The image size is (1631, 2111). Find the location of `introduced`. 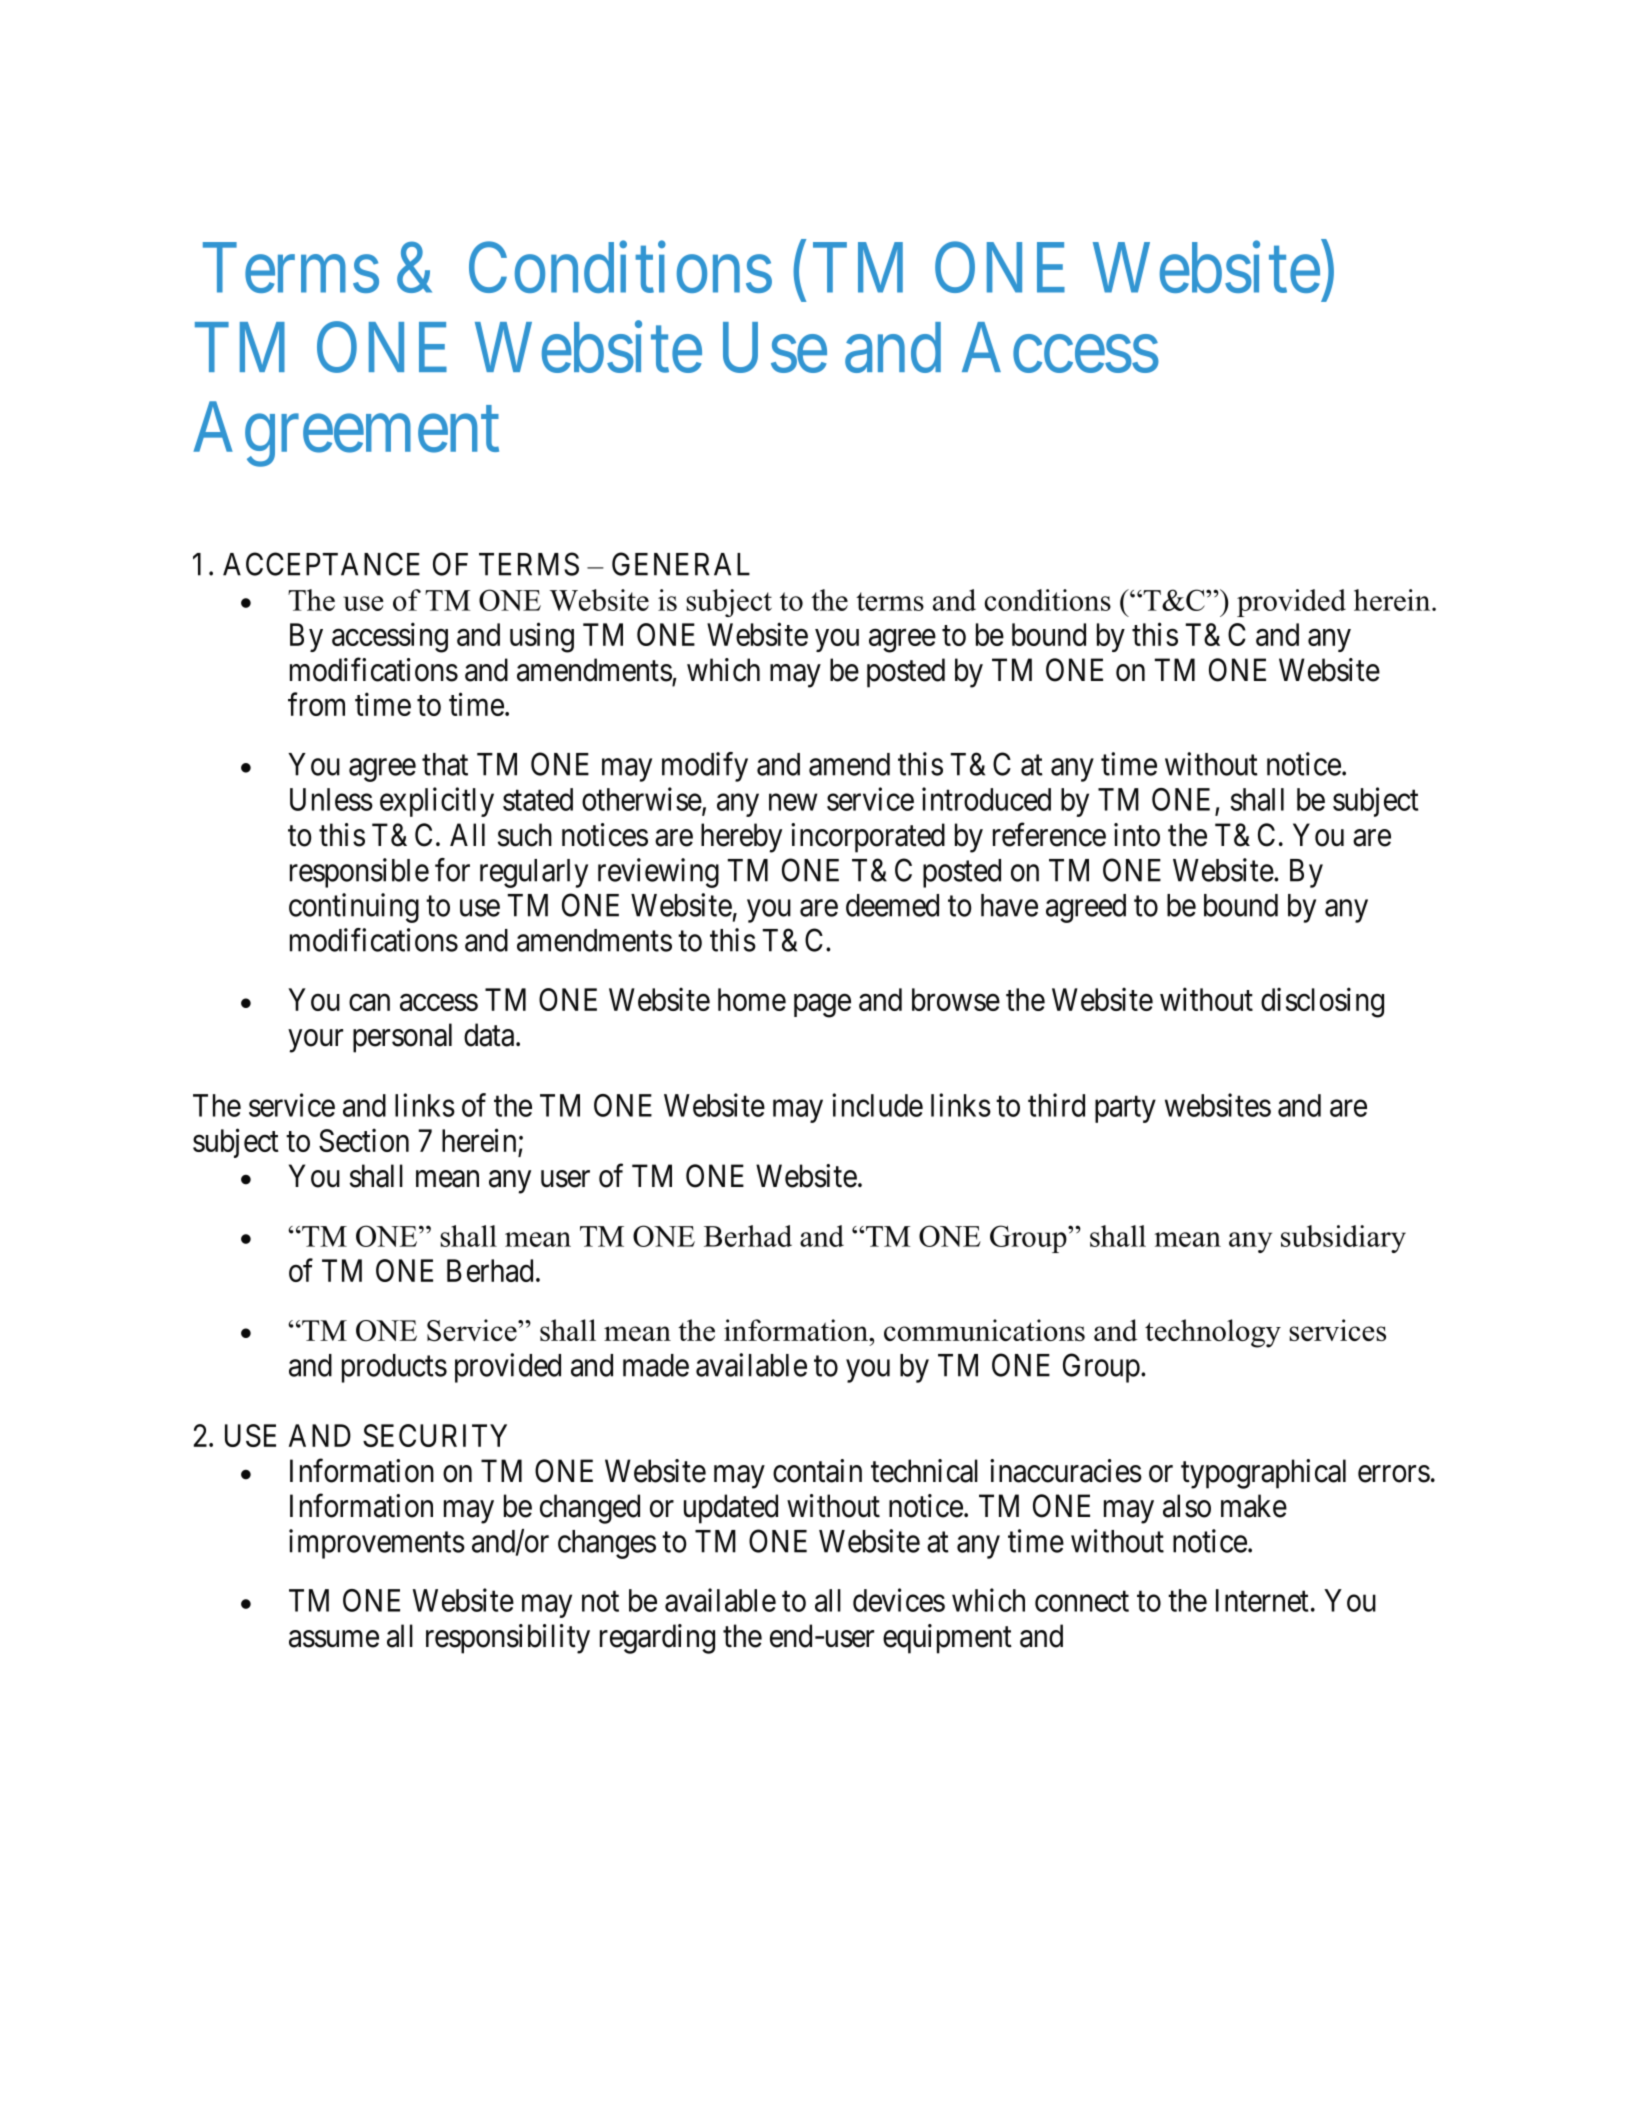

introduced is located at coordinates (986, 799).
